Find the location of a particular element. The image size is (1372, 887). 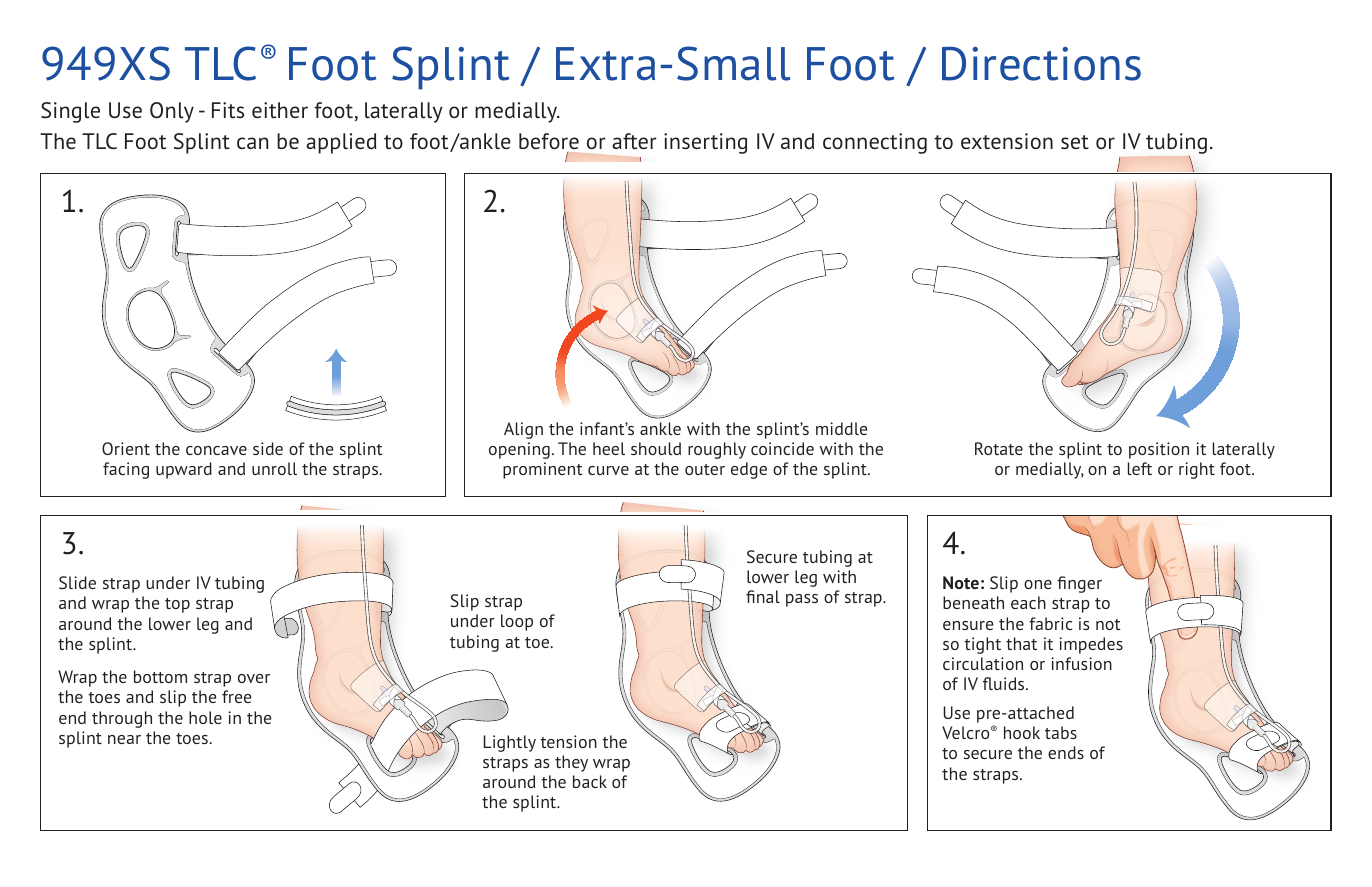

Directions is located at coordinates (1041, 63).
